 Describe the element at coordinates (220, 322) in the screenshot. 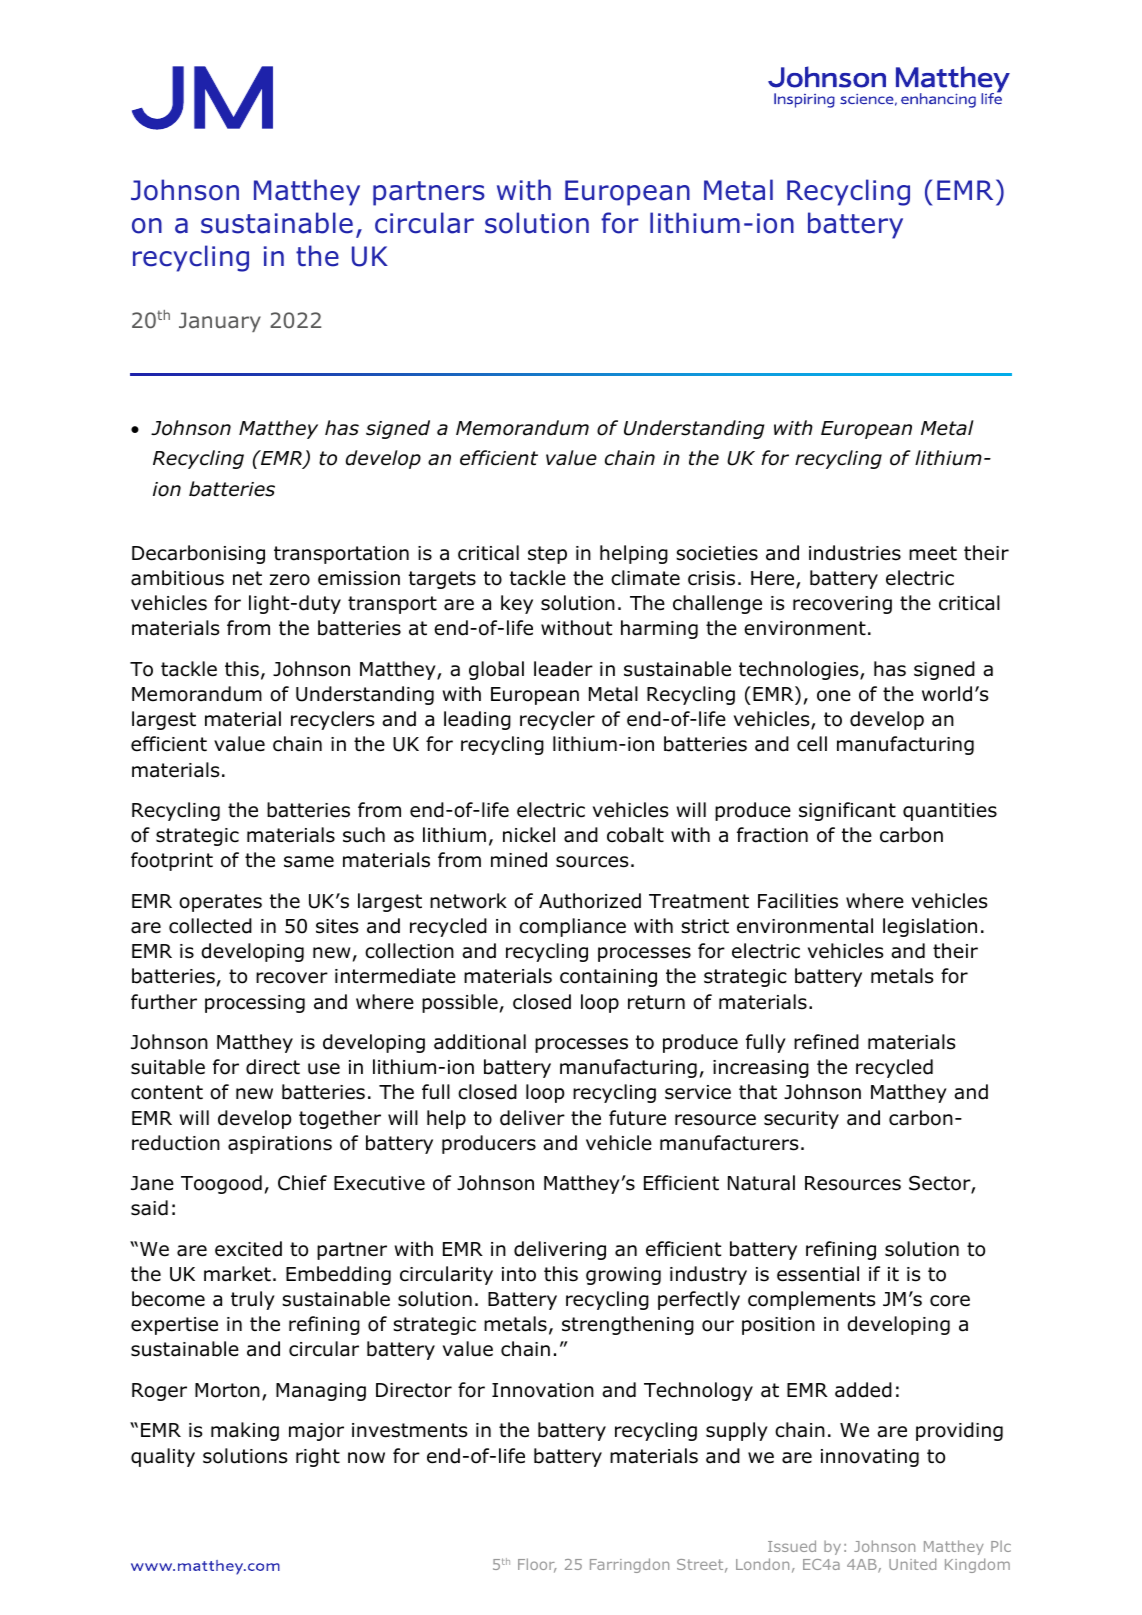

I see `January` at that location.
